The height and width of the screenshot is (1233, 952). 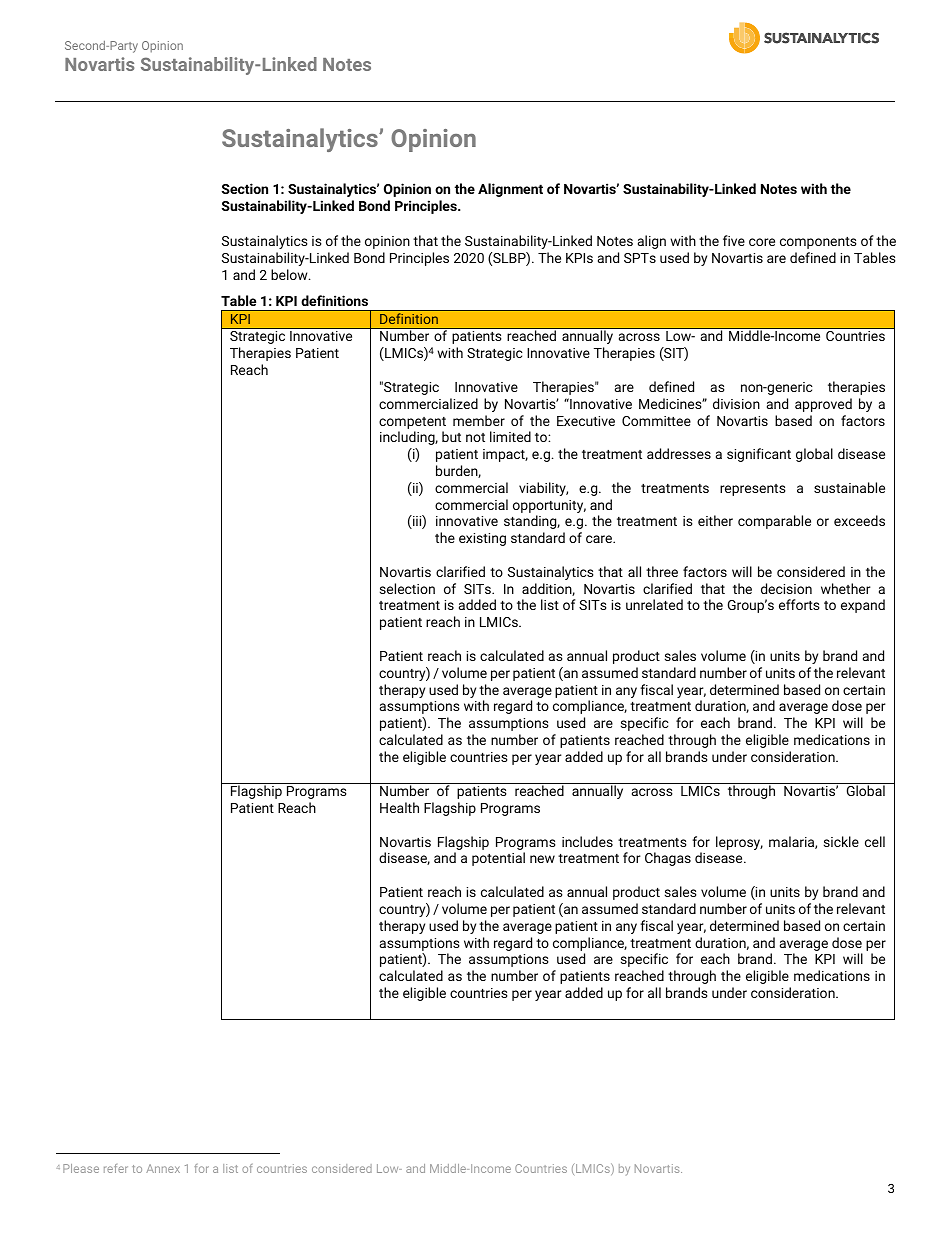 I want to click on core, so click(x=762, y=242).
